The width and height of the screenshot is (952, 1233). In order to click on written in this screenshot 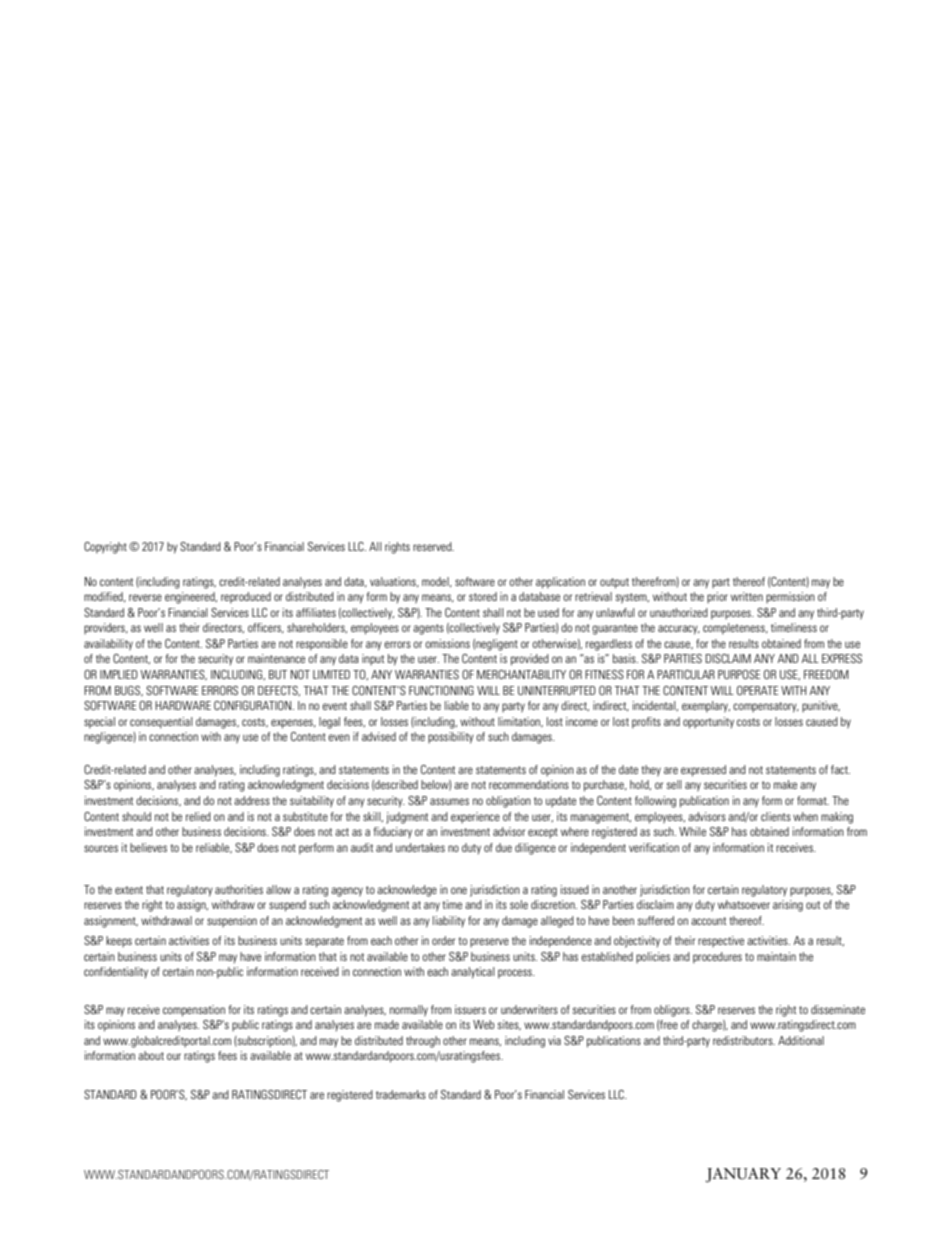, I will do `click(747, 596)`.
